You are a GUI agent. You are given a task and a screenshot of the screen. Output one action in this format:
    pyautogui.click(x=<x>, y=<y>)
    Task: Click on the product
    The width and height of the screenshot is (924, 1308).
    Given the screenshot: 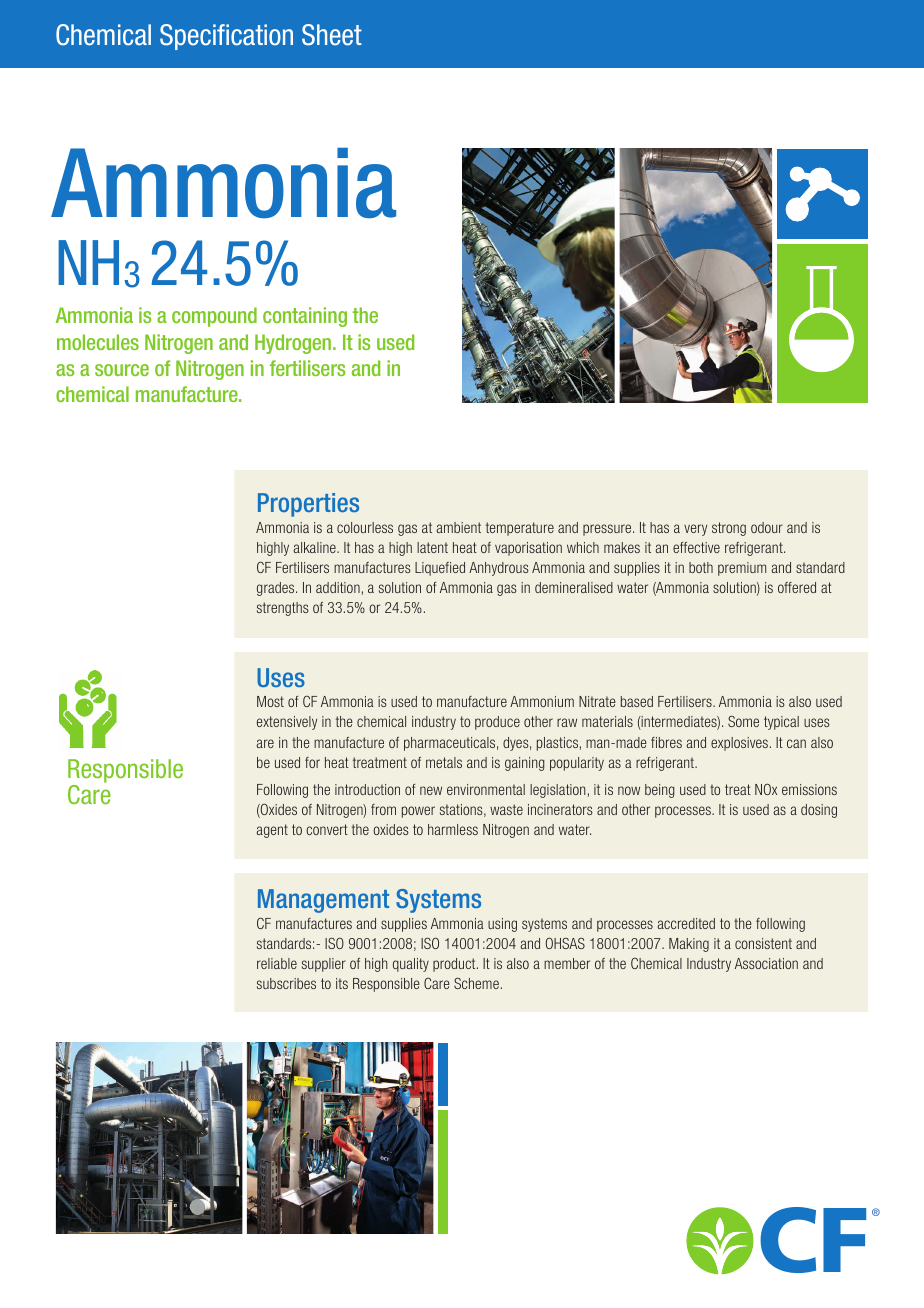 What is the action you would take?
    pyautogui.click(x=455, y=965)
